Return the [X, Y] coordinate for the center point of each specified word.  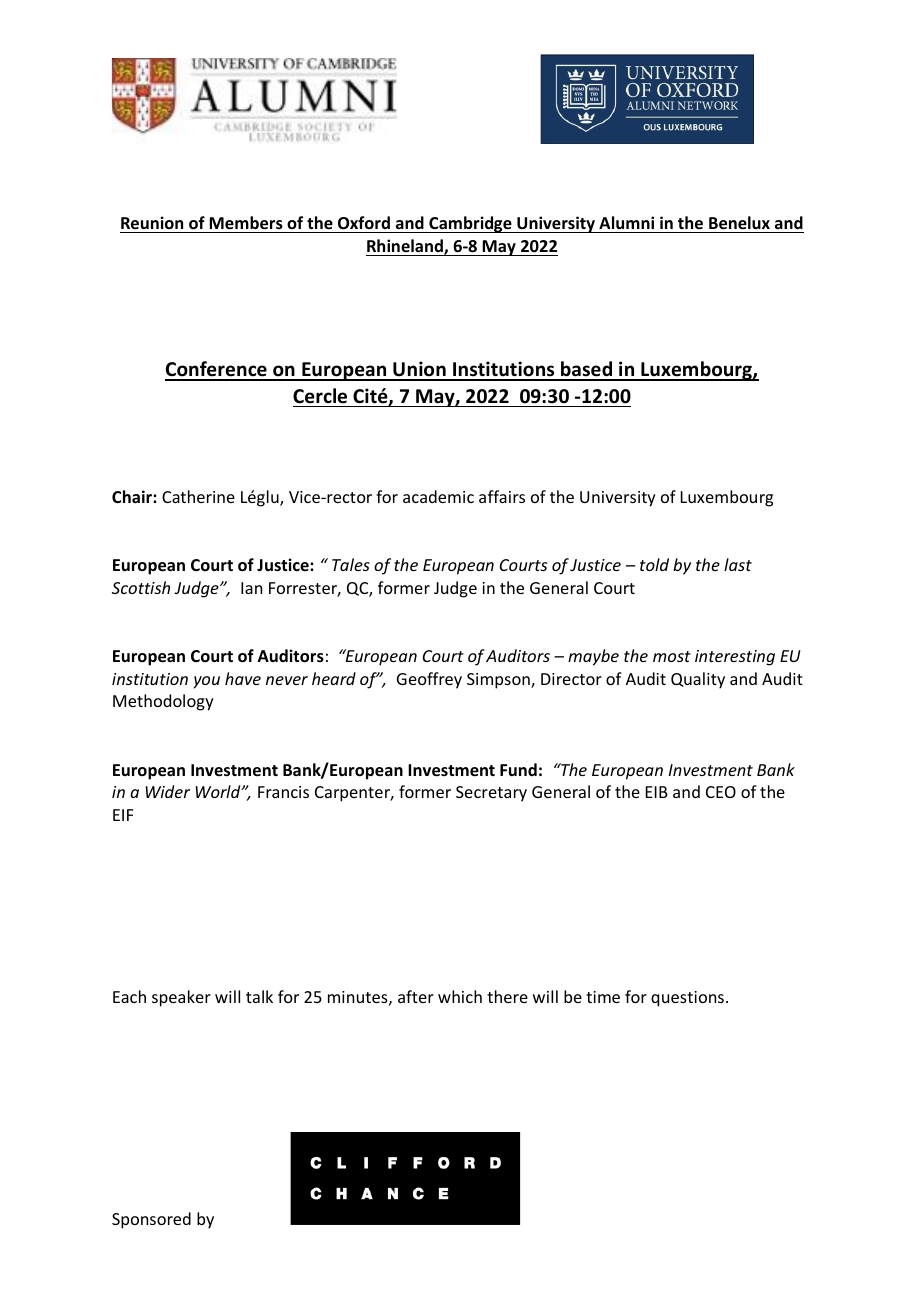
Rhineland [406, 247]
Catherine [198, 496]
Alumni [626, 222]
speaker [181, 998]
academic [438, 496]
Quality [698, 680]
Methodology [163, 702]
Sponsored [151, 1220]
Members [246, 223]
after [416, 996]
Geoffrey [429, 680]
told [654, 564]
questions [687, 999]
